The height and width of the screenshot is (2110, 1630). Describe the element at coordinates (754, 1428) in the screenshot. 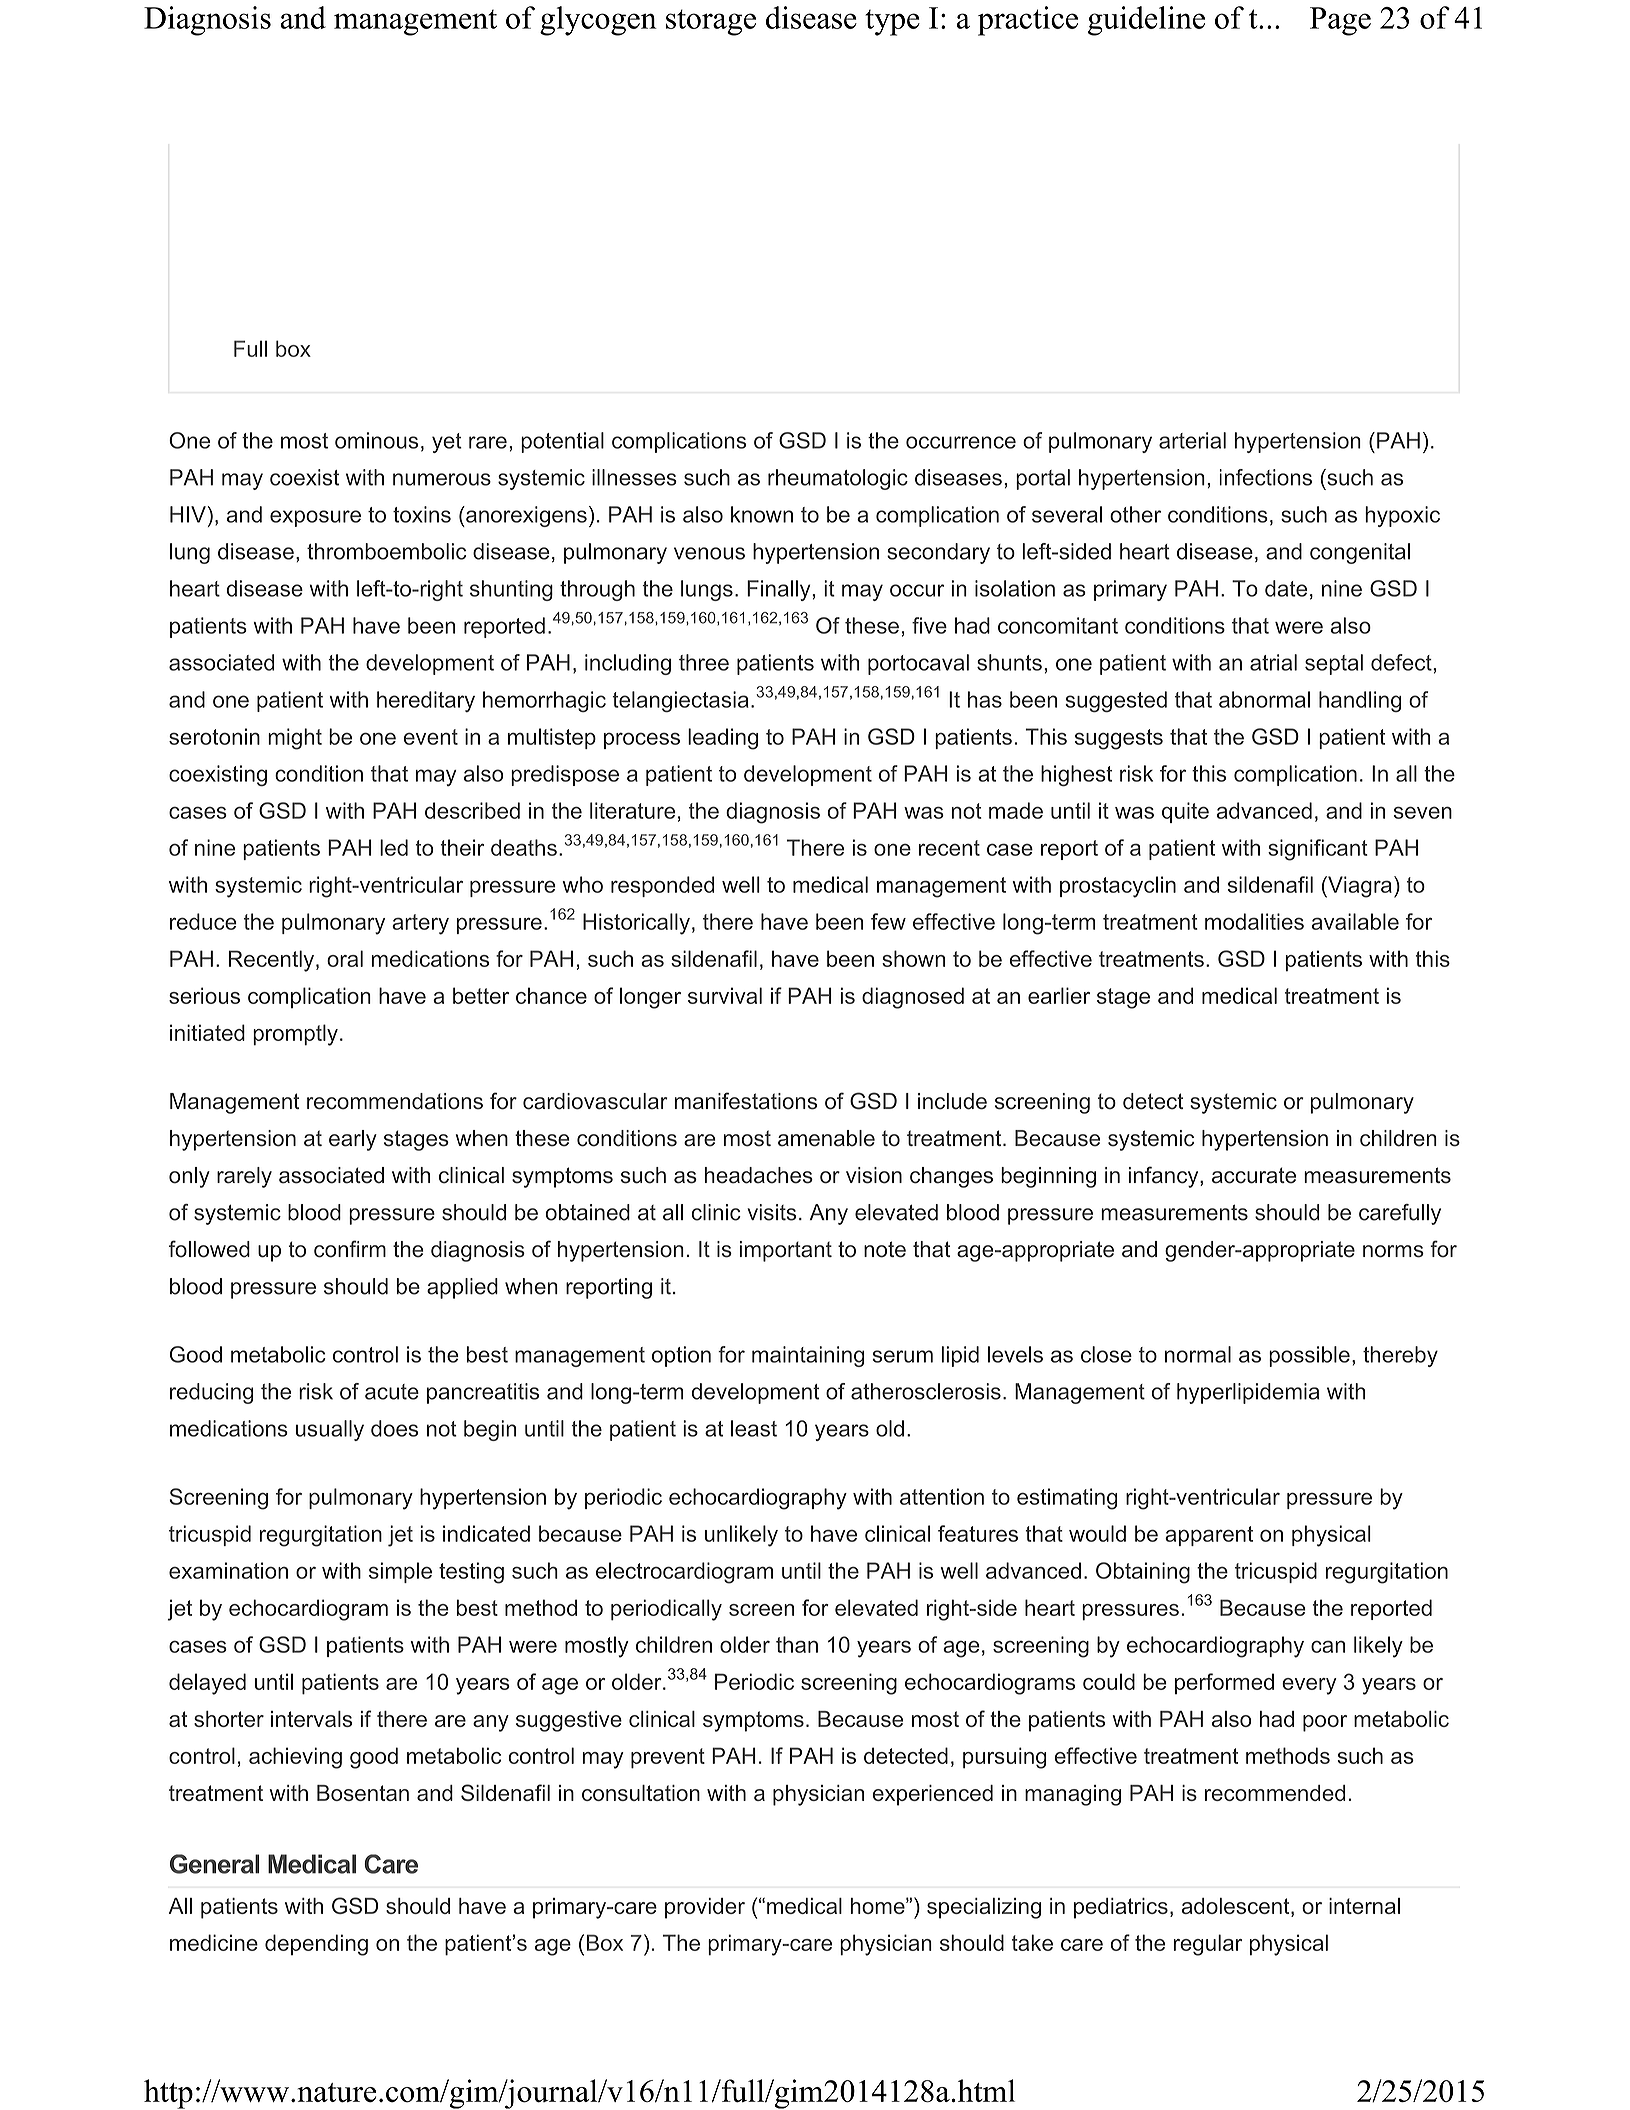

I see `least` at that location.
